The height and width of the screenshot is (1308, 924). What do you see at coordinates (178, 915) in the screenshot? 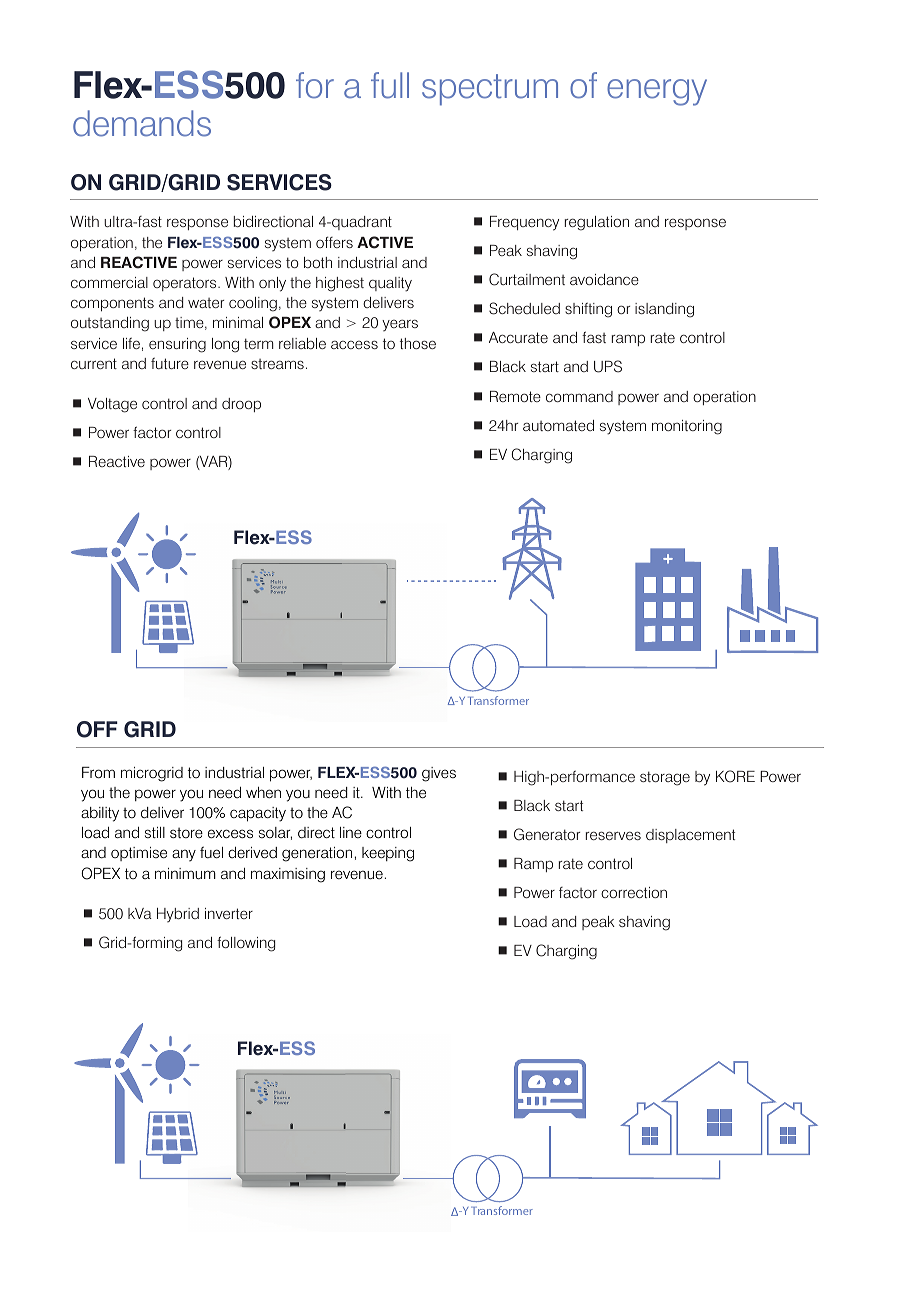
I see `Hybrid` at bounding box center [178, 915].
